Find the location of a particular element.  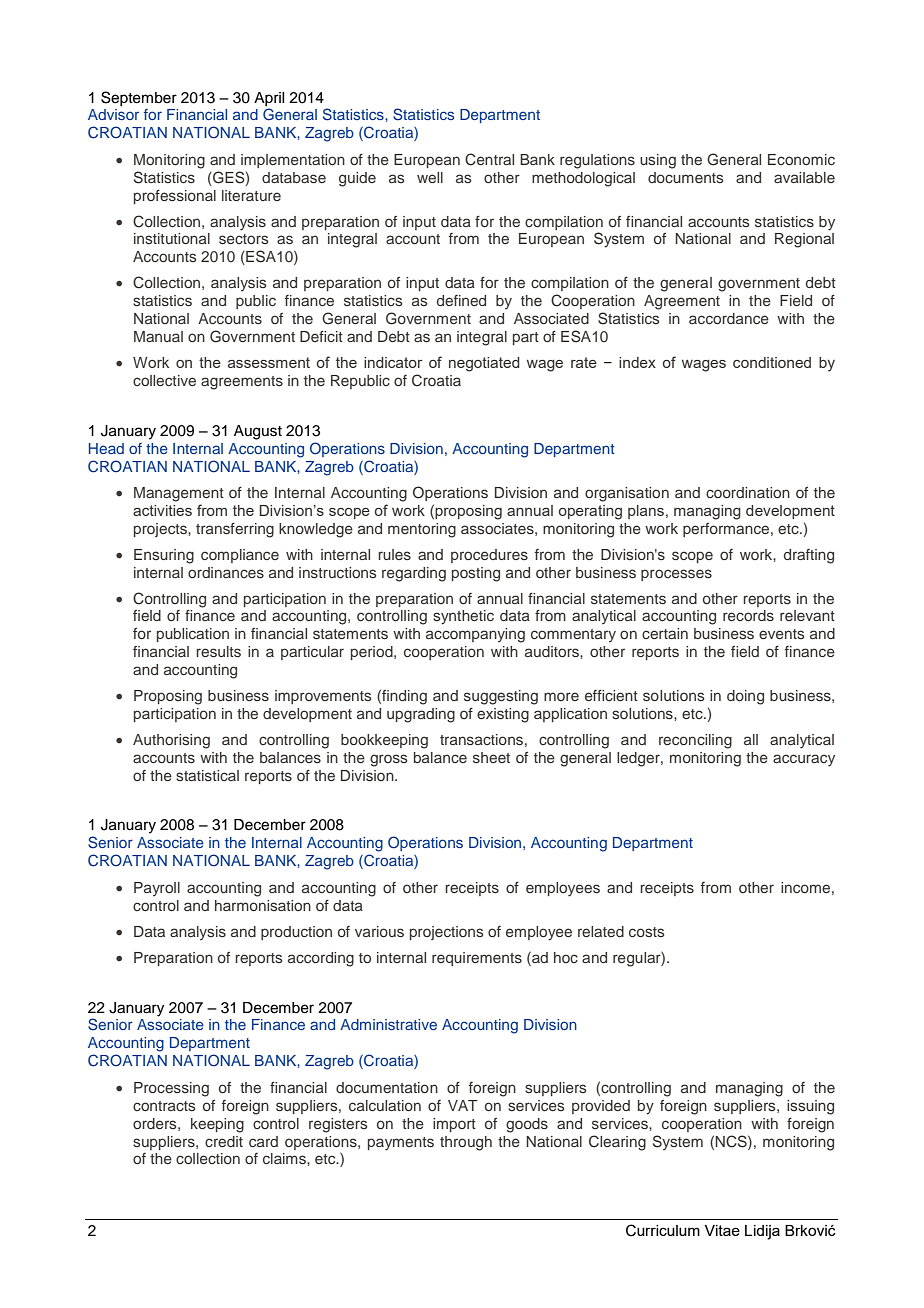

doing is located at coordinates (745, 697).
